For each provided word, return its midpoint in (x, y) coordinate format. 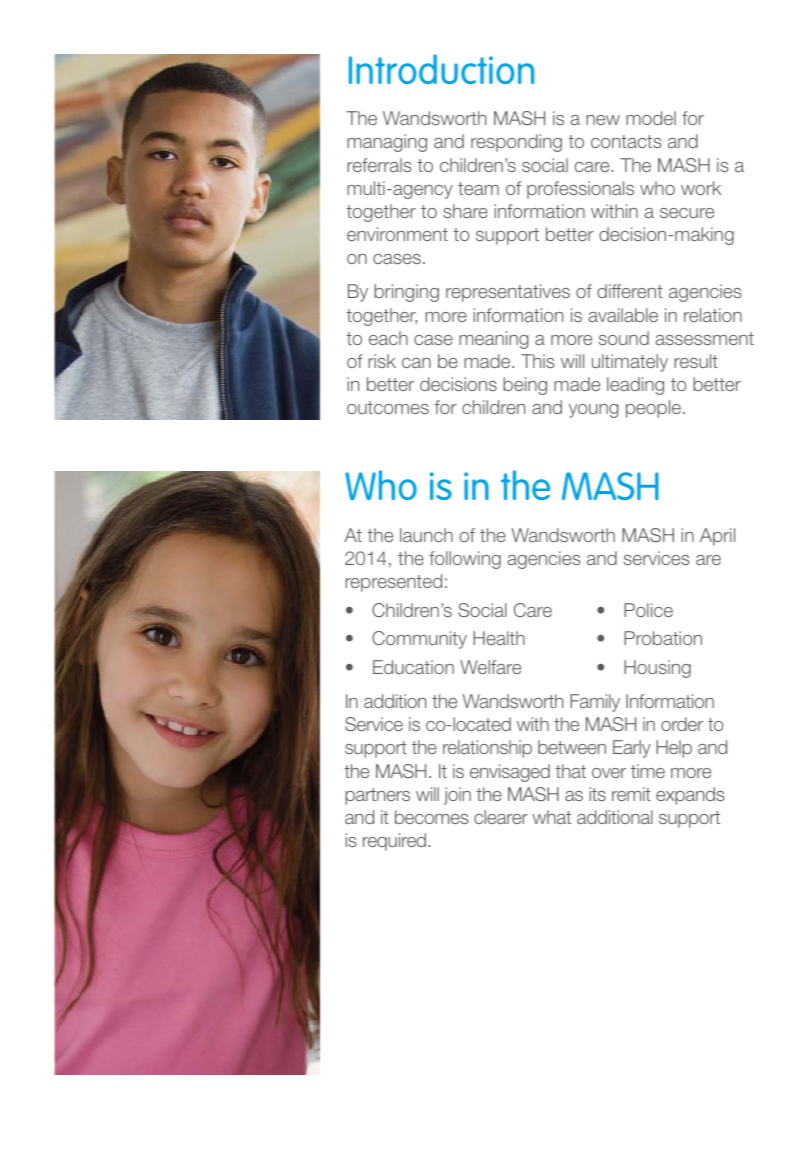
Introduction (441, 69)
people (653, 409)
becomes (432, 817)
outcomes (388, 407)
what (551, 817)
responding (516, 143)
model (651, 118)
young (594, 411)
